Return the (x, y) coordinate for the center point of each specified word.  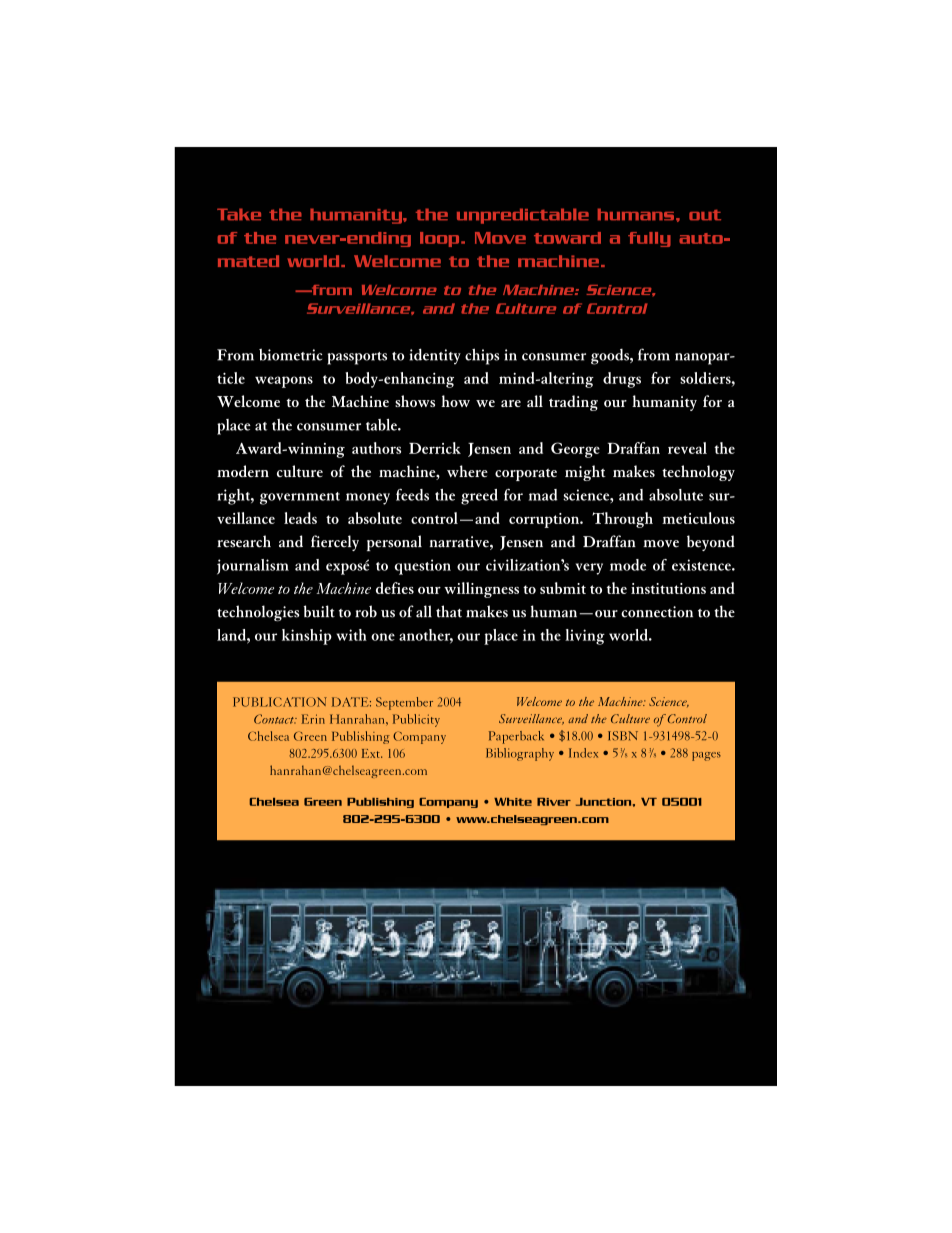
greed (479, 497)
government (300, 498)
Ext (372, 753)
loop (441, 239)
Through (622, 520)
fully (649, 239)
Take (239, 214)
